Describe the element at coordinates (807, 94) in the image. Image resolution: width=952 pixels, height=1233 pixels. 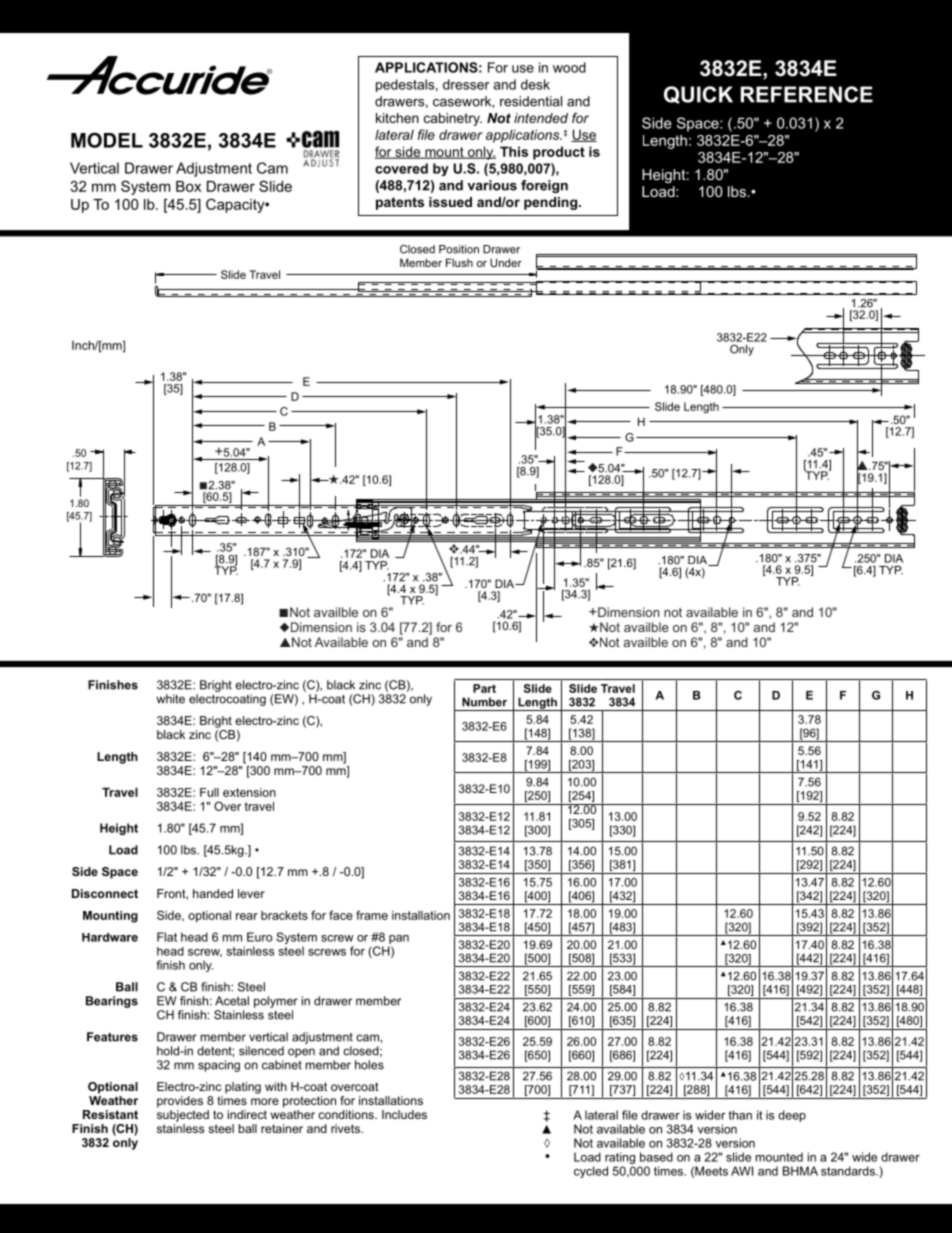
I see `REFERENCE` at that location.
